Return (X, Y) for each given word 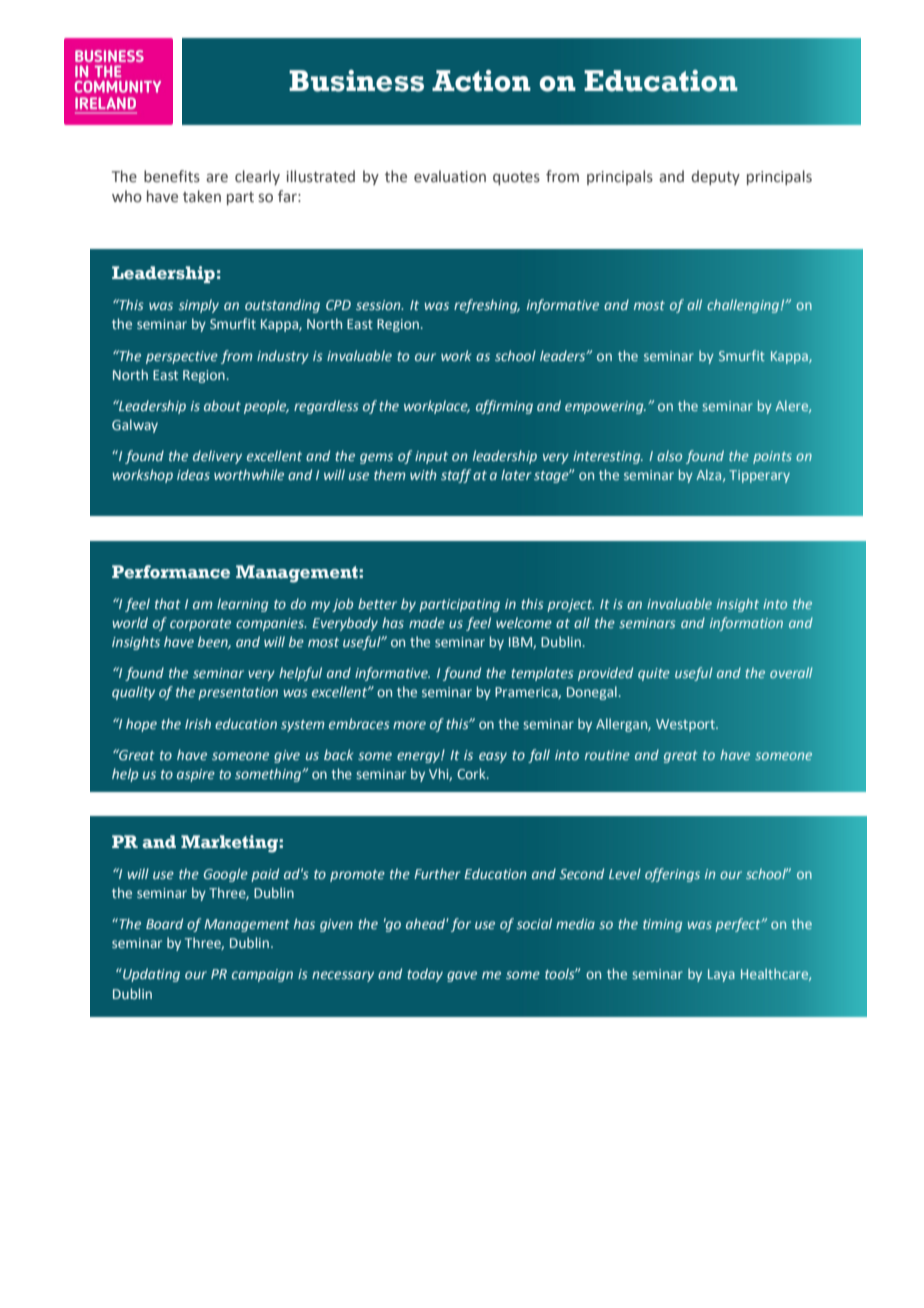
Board (164, 923)
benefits (172, 176)
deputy (715, 177)
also (669, 455)
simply (199, 306)
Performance (171, 572)
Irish (198, 723)
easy (493, 757)
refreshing (487, 306)
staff (456, 476)
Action (481, 81)
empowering (605, 407)
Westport (686, 725)
